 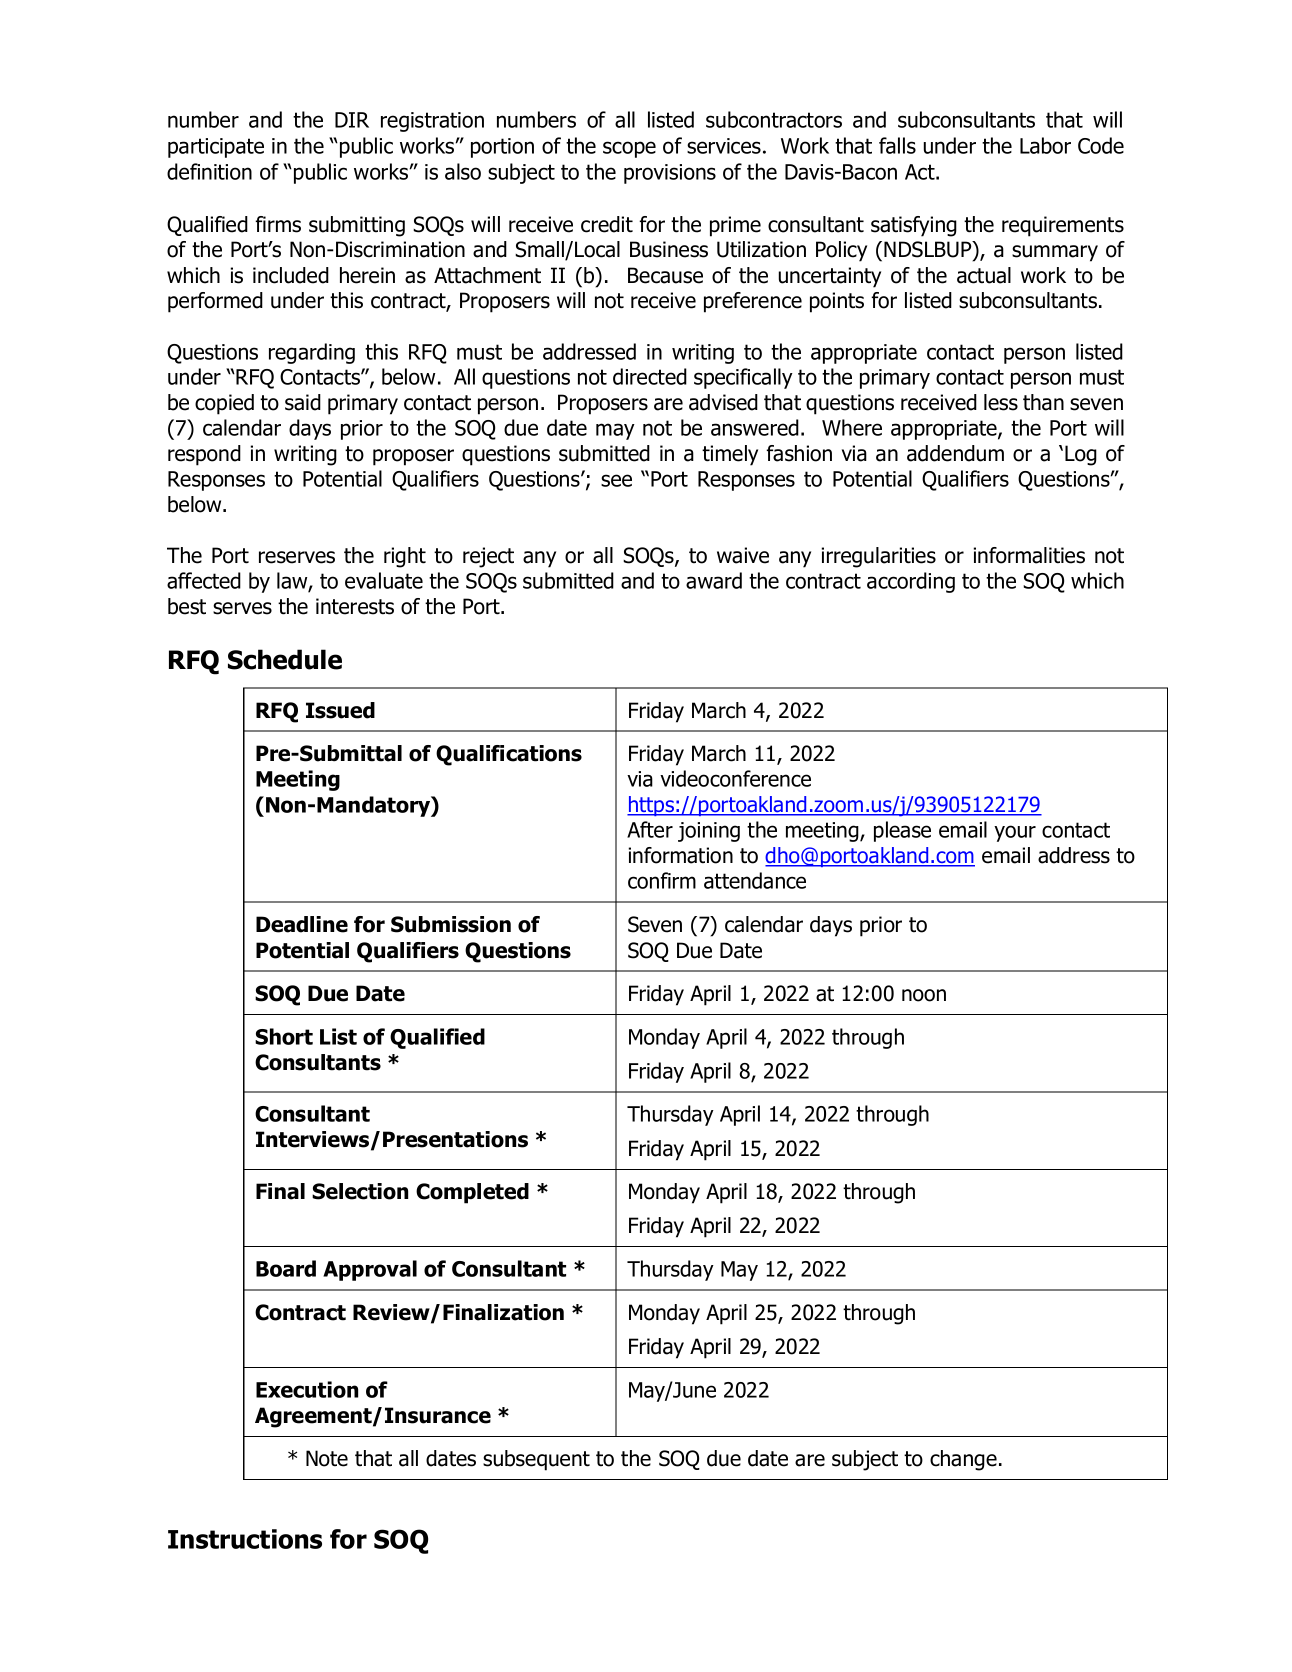 What do you see at coordinates (650, 829) in the screenshot?
I see `After` at bounding box center [650, 829].
